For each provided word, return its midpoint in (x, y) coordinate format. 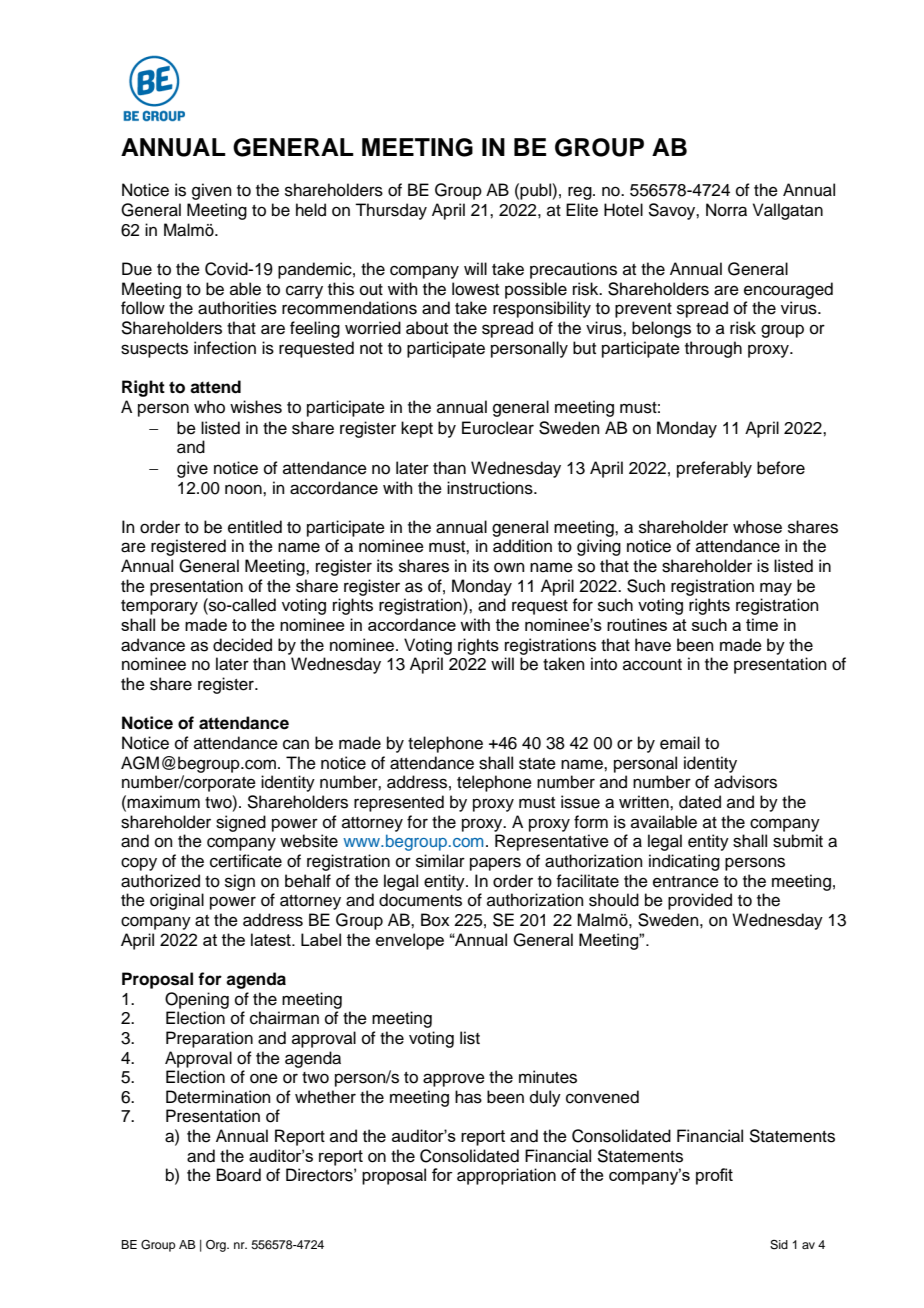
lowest (475, 289)
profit (714, 1176)
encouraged (788, 290)
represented (399, 803)
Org (217, 1246)
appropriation (506, 1176)
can (296, 744)
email (680, 743)
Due (137, 269)
